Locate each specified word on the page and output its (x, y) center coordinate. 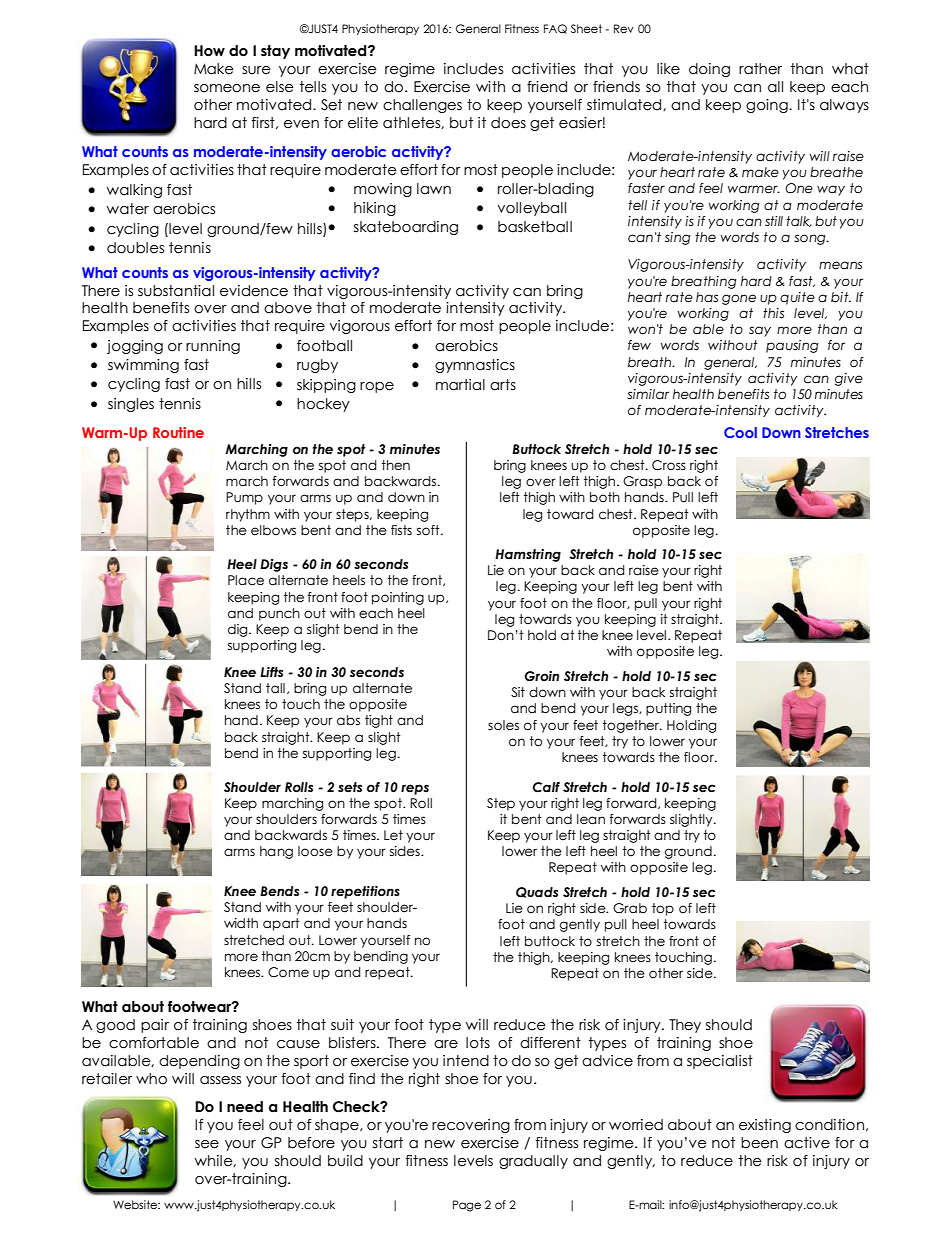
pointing (398, 598)
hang (276, 852)
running (213, 347)
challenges (422, 106)
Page (467, 1206)
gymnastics (475, 366)
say (760, 331)
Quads (537, 892)
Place (246, 580)
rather (760, 69)
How (209, 51)
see (207, 1144)
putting (668, 709)
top (663, 909)
